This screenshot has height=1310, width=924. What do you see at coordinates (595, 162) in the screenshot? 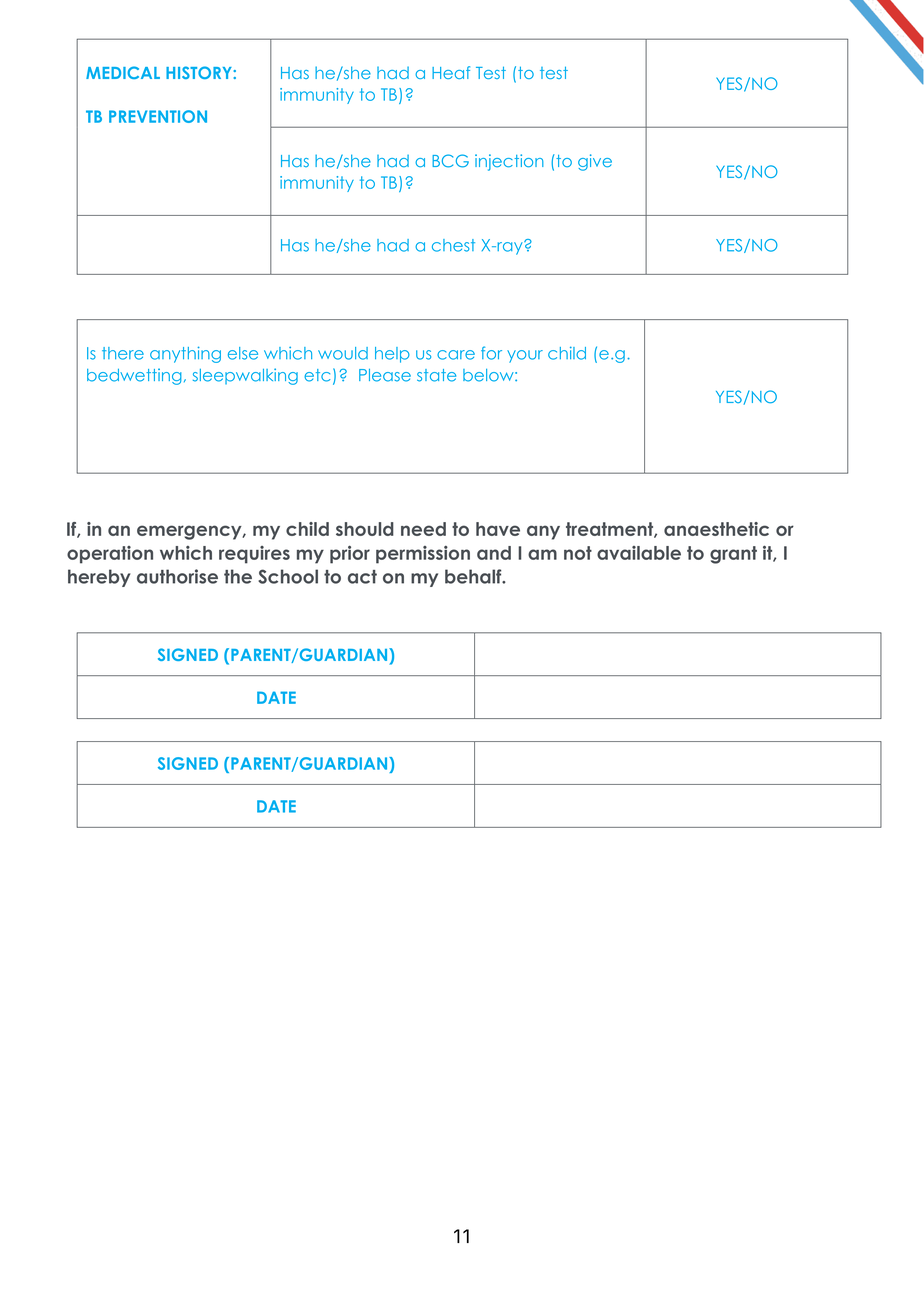
I see `give` at bounding box center [595, 162].
